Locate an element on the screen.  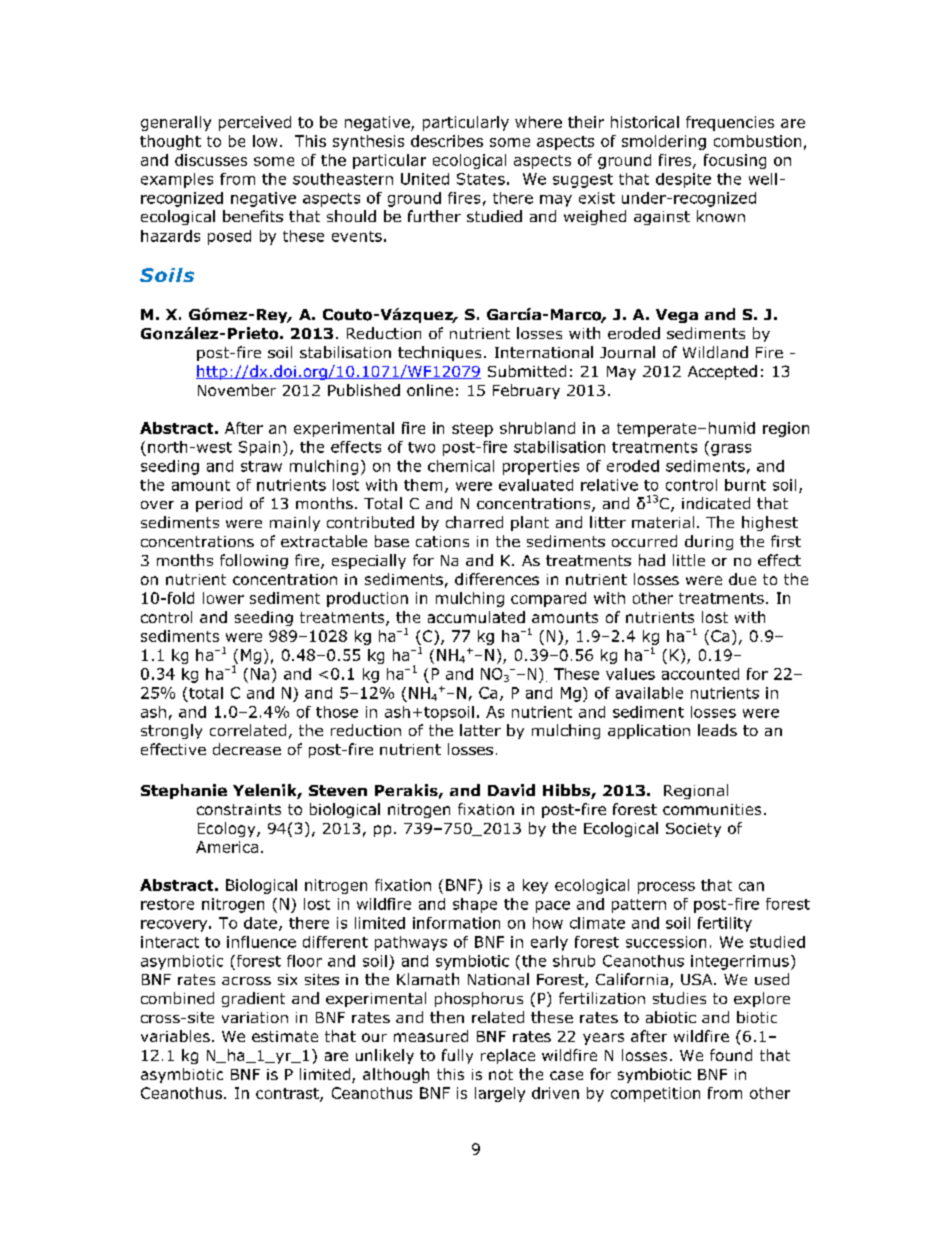
discusses is located at coordinates (211, 160).
